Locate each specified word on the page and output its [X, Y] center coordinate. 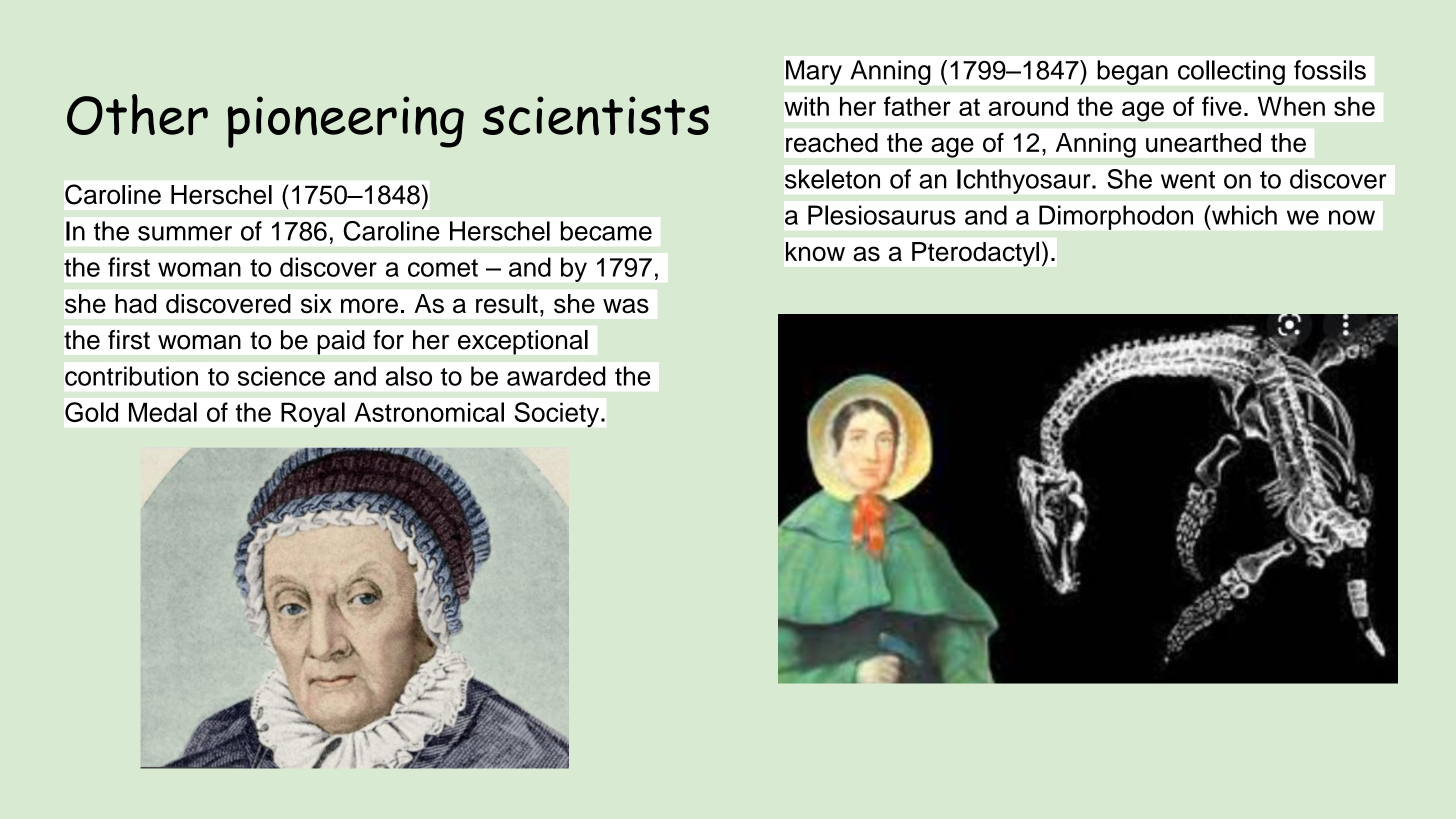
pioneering [345, 122]
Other [137, 114]
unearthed [1203, 143]
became [606, 231]
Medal [163, 412]
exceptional [523, 342]
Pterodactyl [975, 254]
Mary [814, 72]
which [1243, 215]
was [626, 306]
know [815, 251]
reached [832, 142]
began [1133, 72]
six [316, 304]
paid [341, 342]
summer [185, 233]
